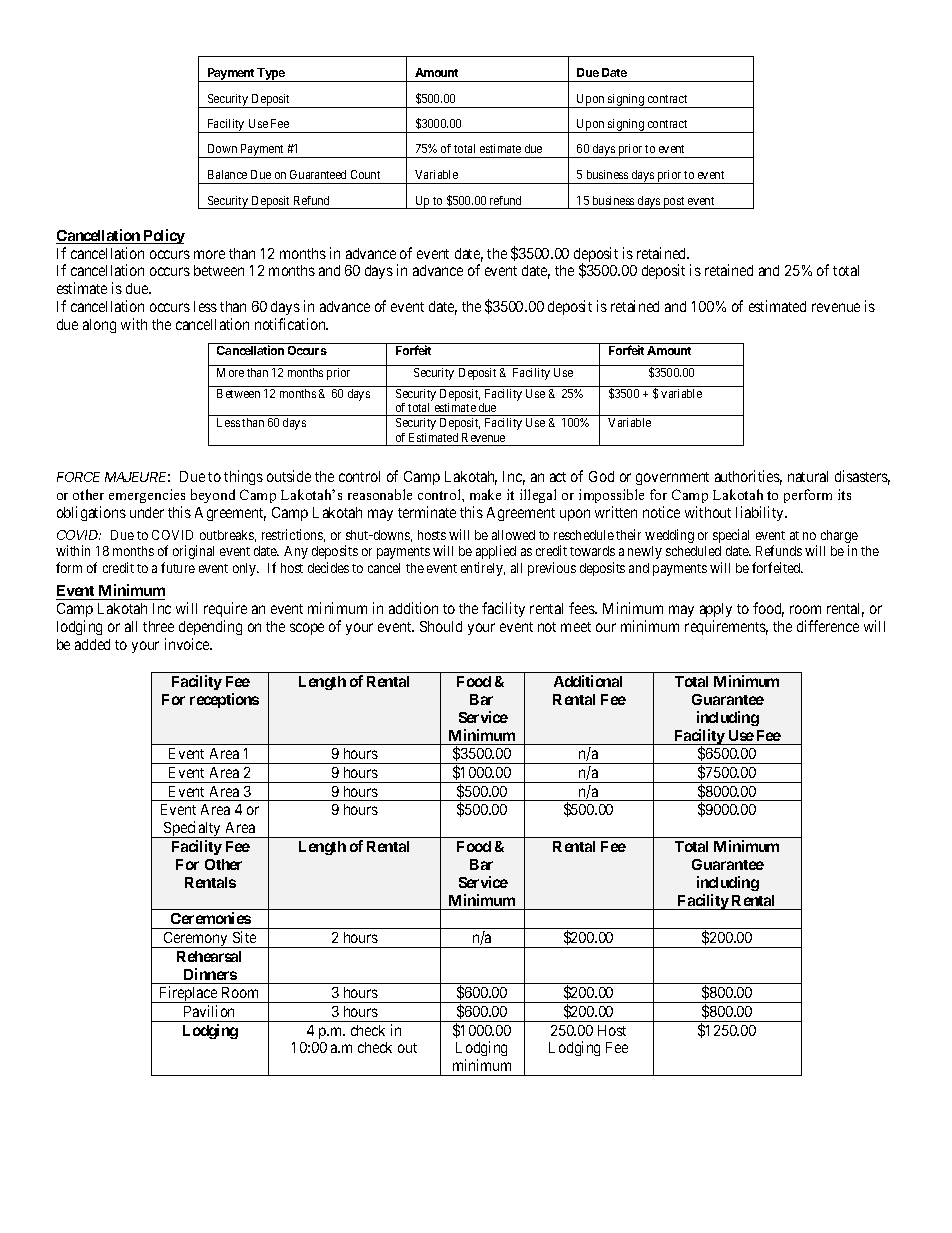 Image resolution: width=952 pixels, height=1233 pixels. Describe the element at coordinates (195, 940) in the page. I see `Ceremony` at that location.
